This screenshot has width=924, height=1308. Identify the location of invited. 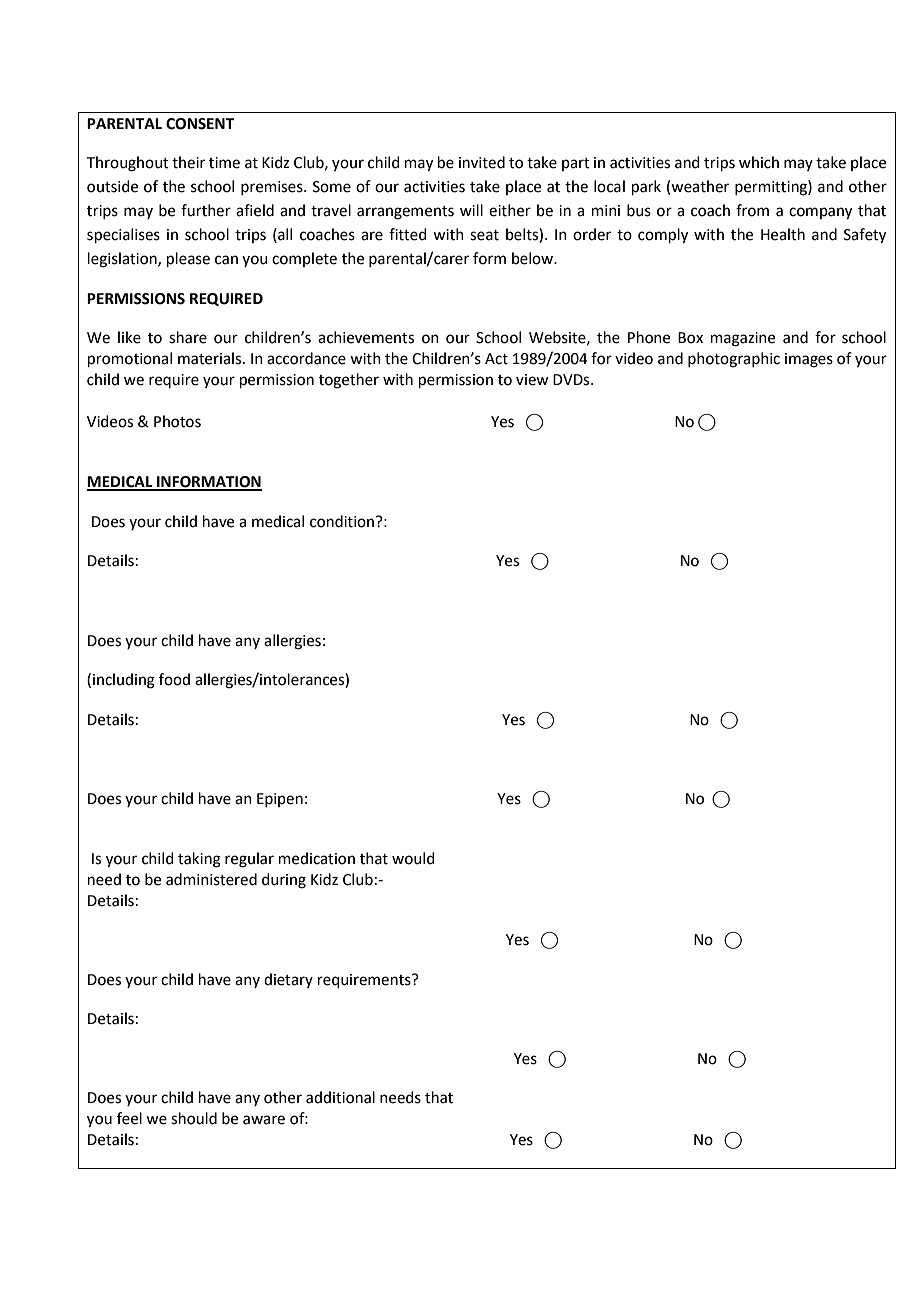
(482, 162).
